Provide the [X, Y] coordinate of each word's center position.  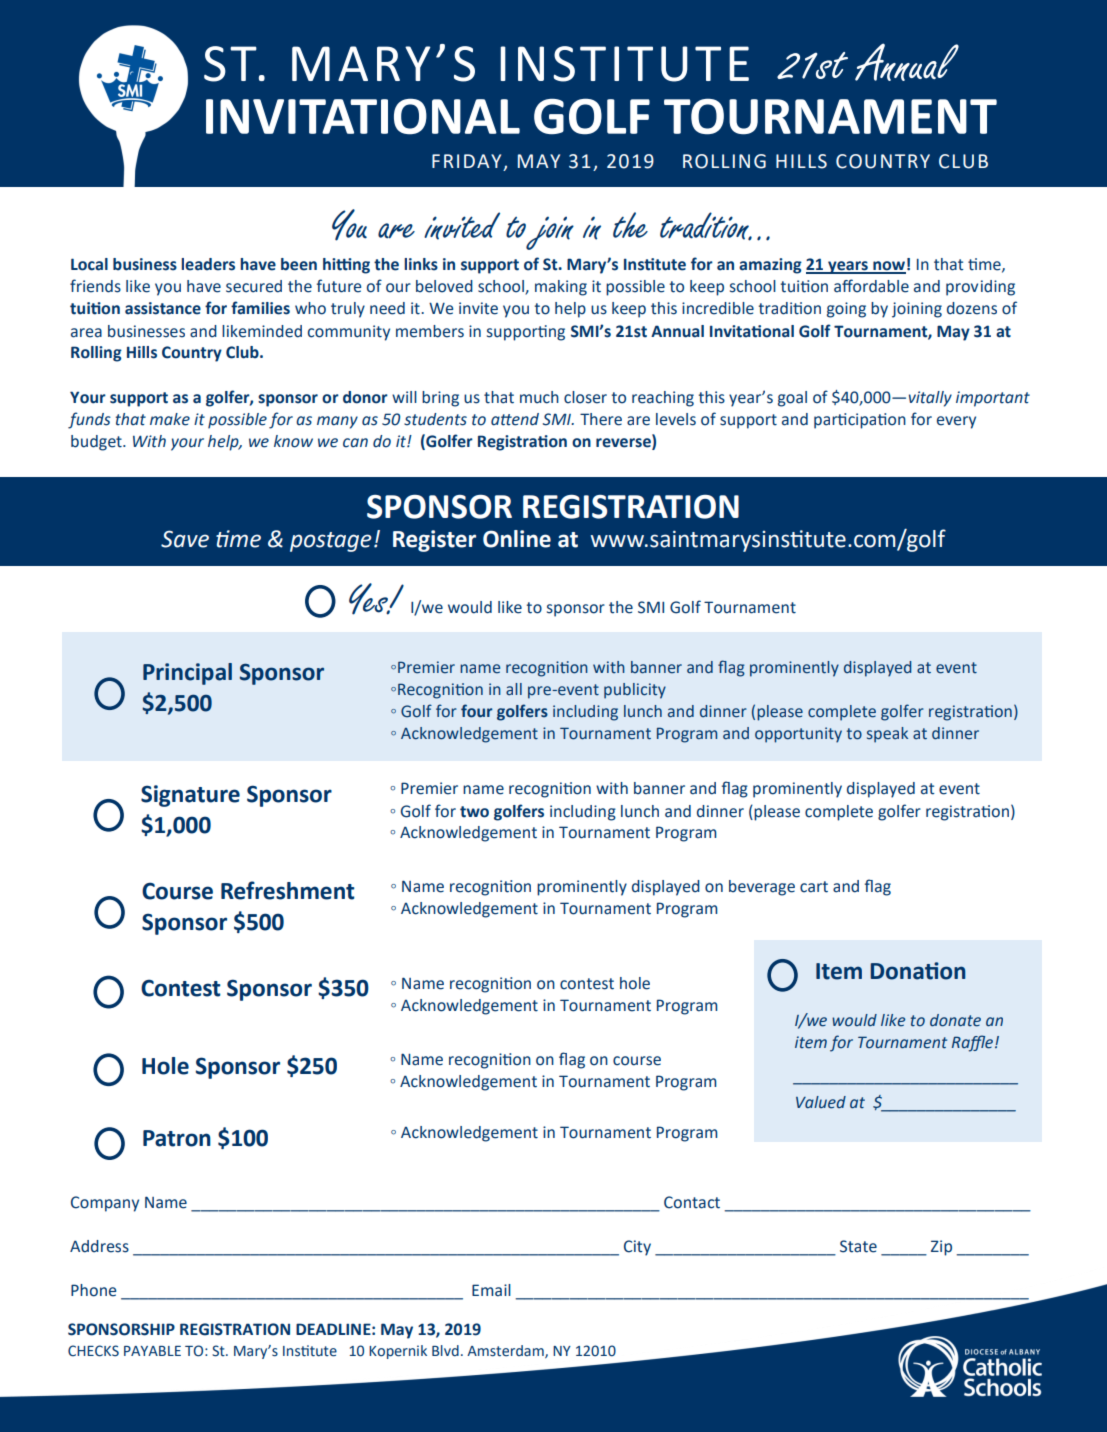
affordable [871, 286]
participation [860, 421]
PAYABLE [152, 1351]
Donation [918, 971]
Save [185, 539]
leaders [208, 264]
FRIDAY [466, 161]
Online [517, 539]
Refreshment [288, 890]
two [474, 812]
